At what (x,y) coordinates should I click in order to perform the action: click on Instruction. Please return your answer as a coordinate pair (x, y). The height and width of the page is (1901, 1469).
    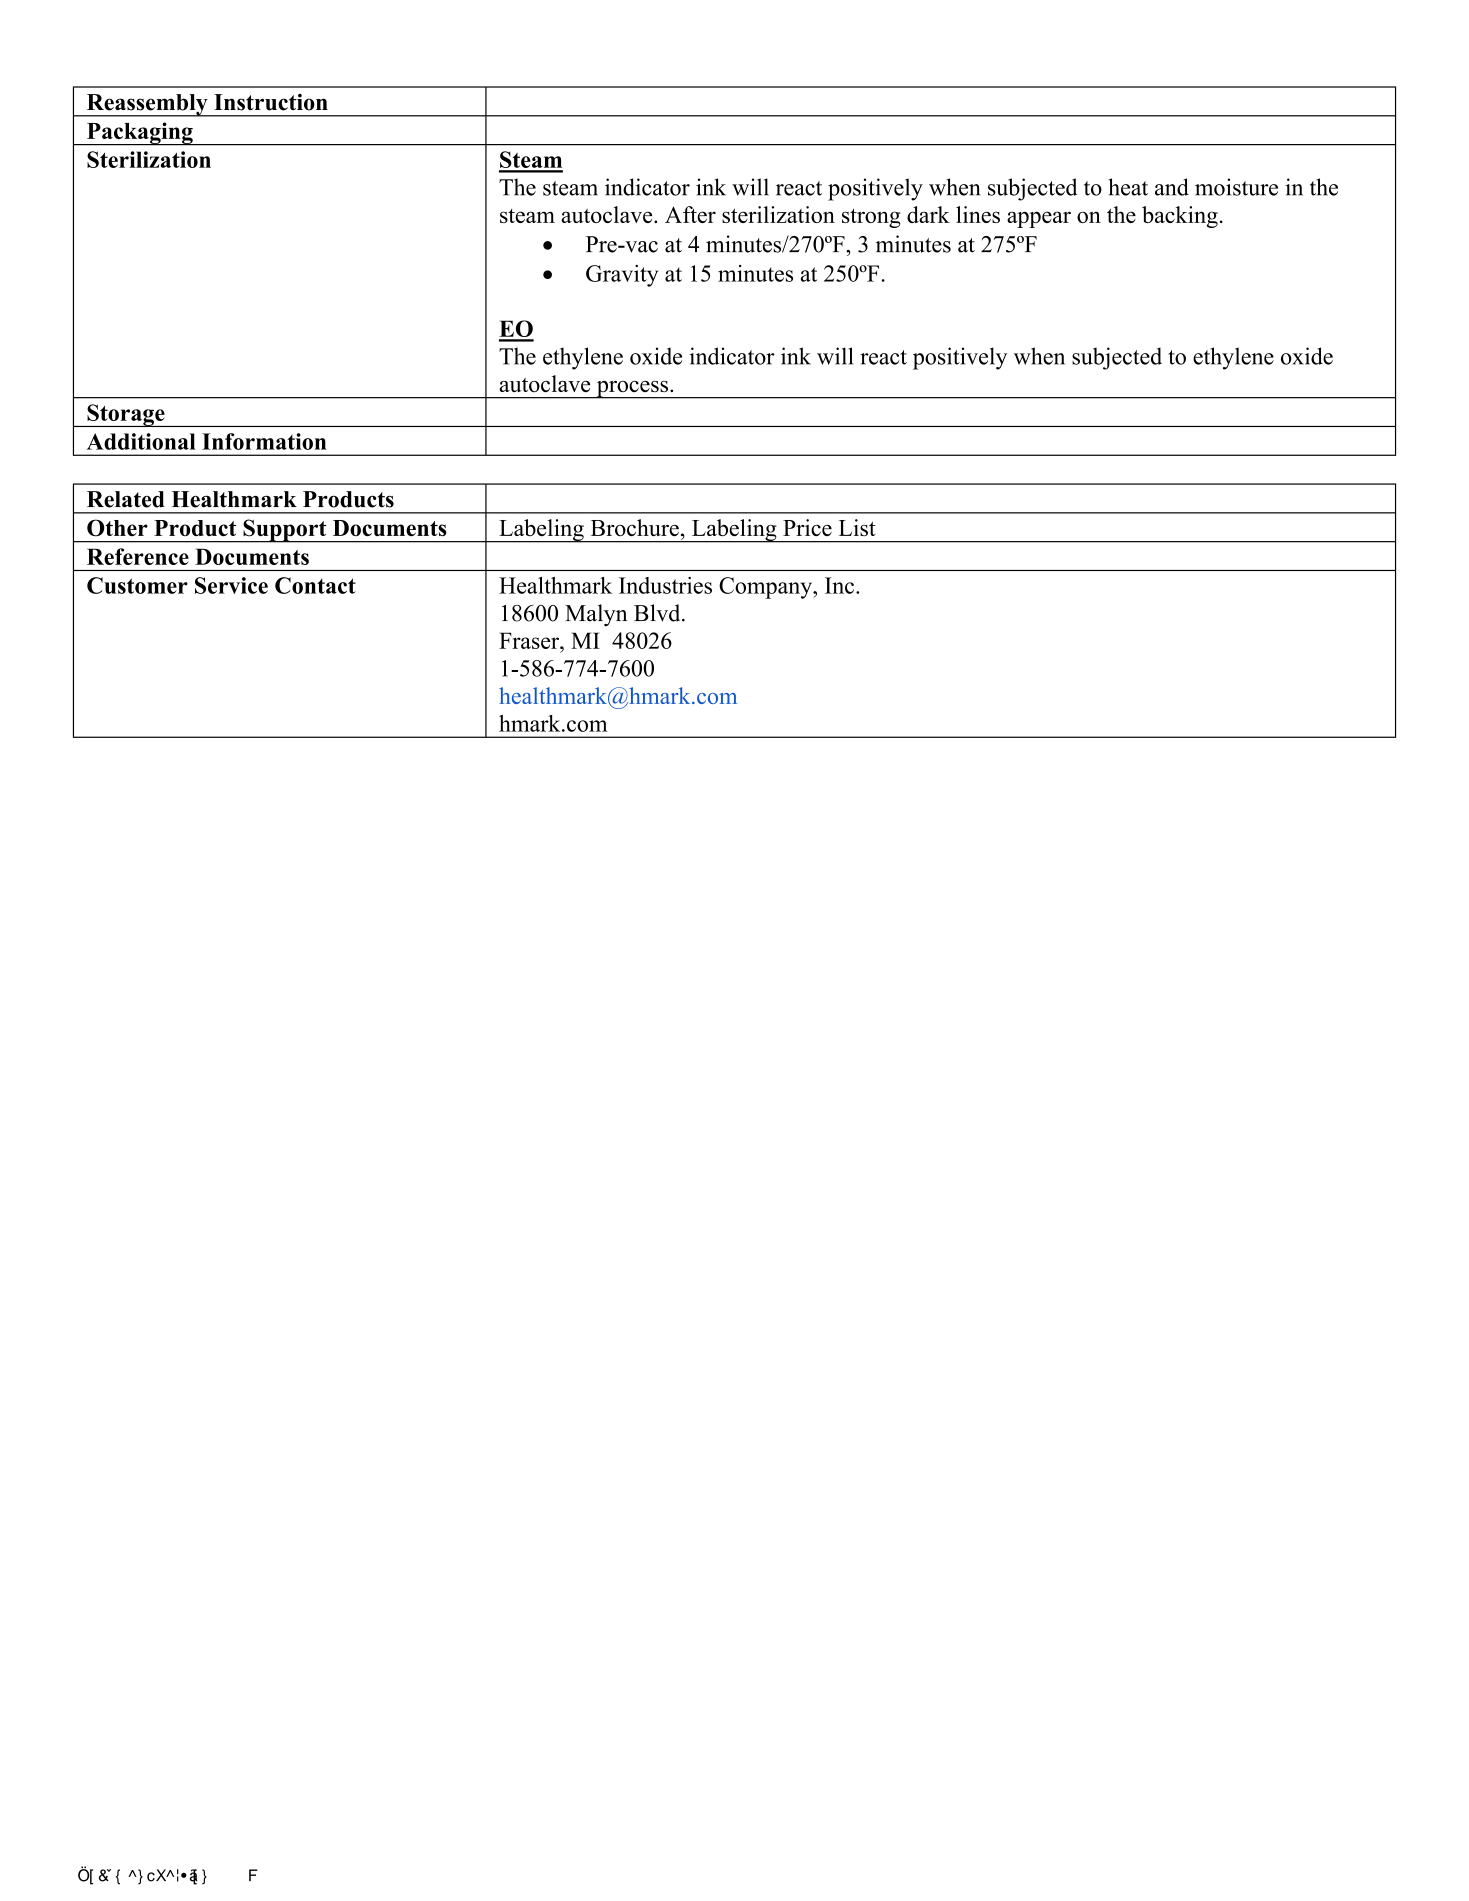
    Looking at the image, I should click on (271, 102).
